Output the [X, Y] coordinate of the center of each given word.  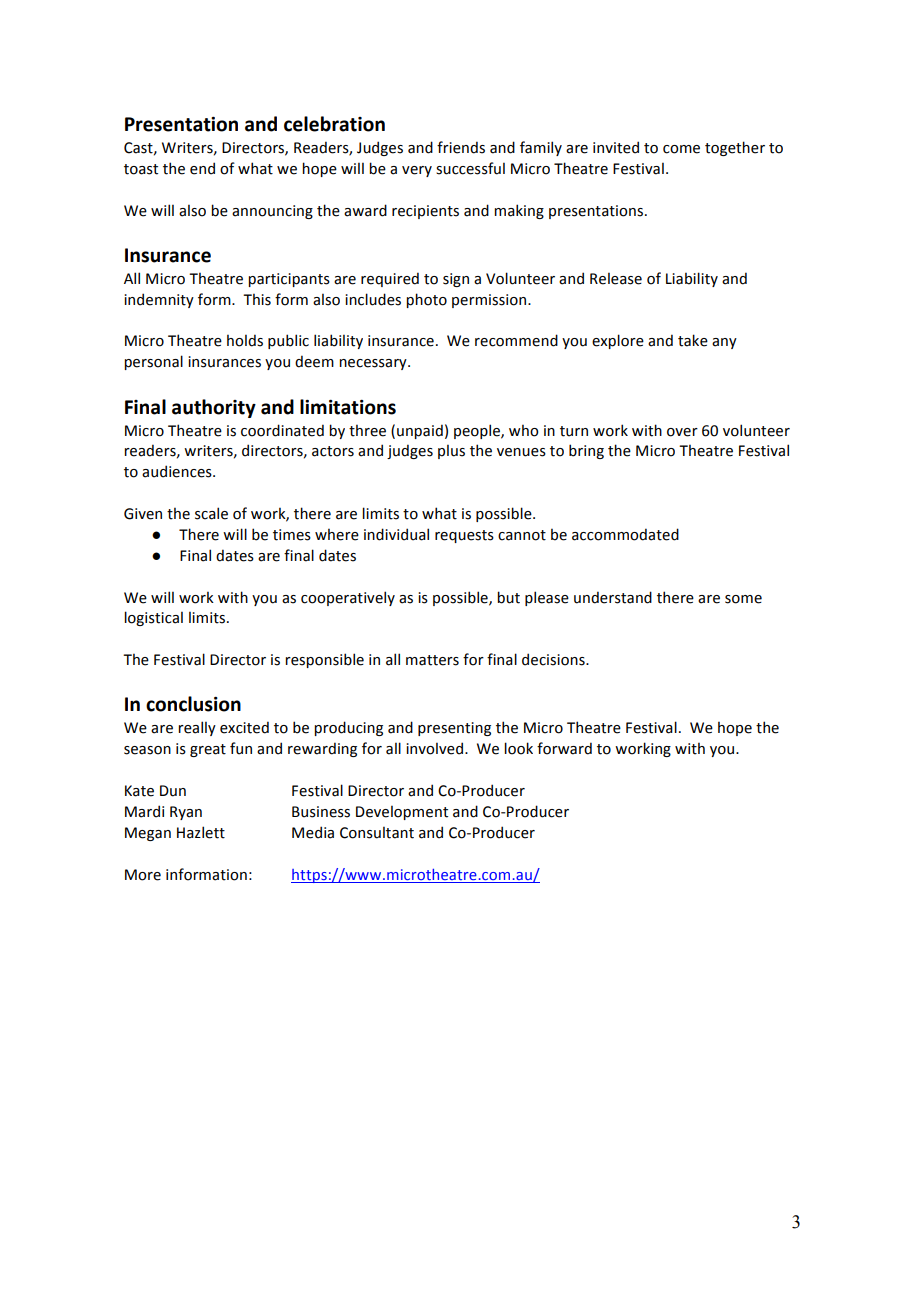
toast [141, 169]
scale [211, 513]
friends [461, 147]
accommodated [625, 534]
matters [432, 660]
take [693, 340]
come [681, 149]
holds [245, 340]
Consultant [377, 832]
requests [464, 536]
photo [426, 300]
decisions [554, 659]
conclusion [193, 704]
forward [564, 748]
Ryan [186, 813]
